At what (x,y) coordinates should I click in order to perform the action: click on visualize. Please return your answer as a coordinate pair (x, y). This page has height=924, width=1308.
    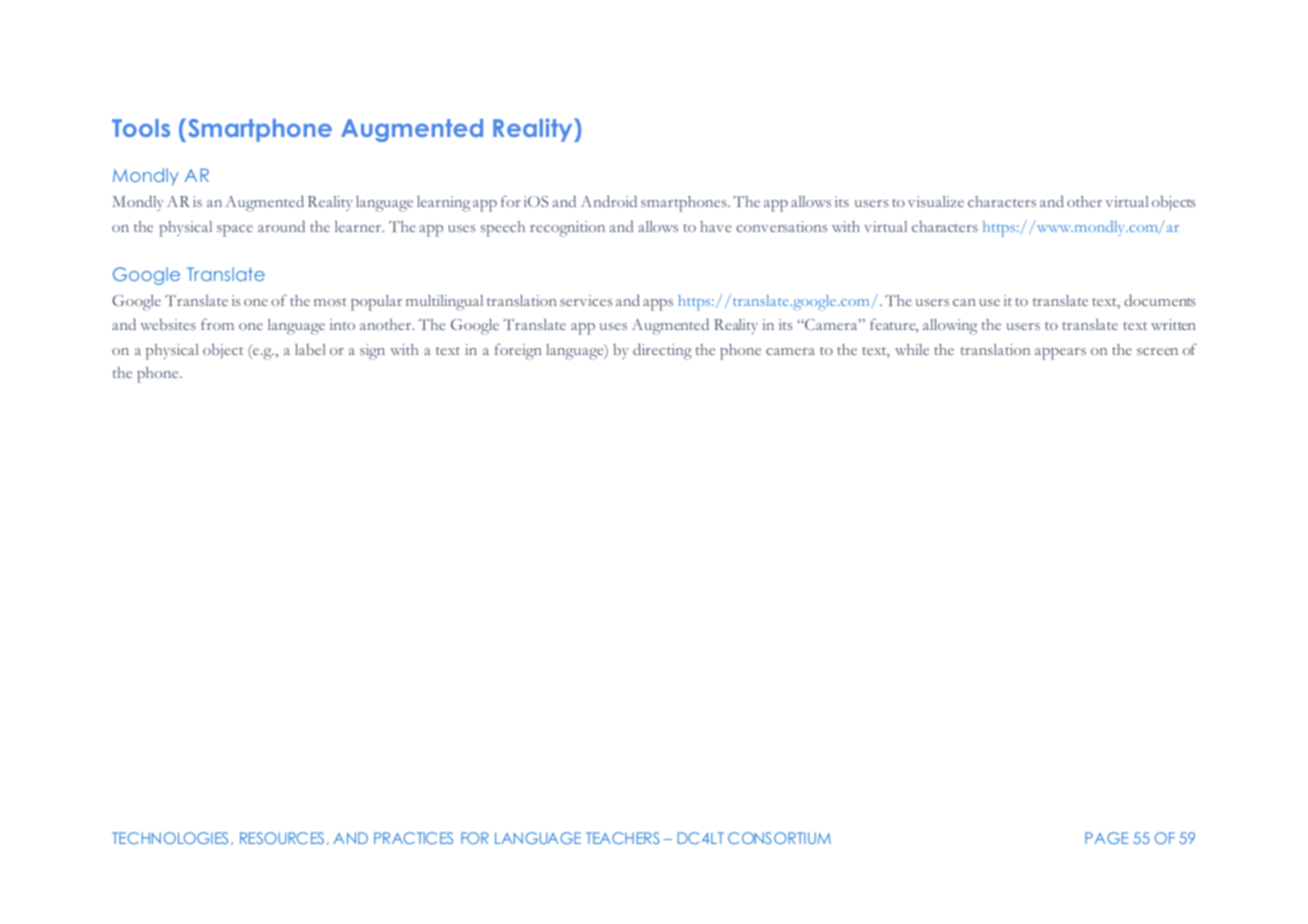
    Looking at the image, I should click on (936, 201).
